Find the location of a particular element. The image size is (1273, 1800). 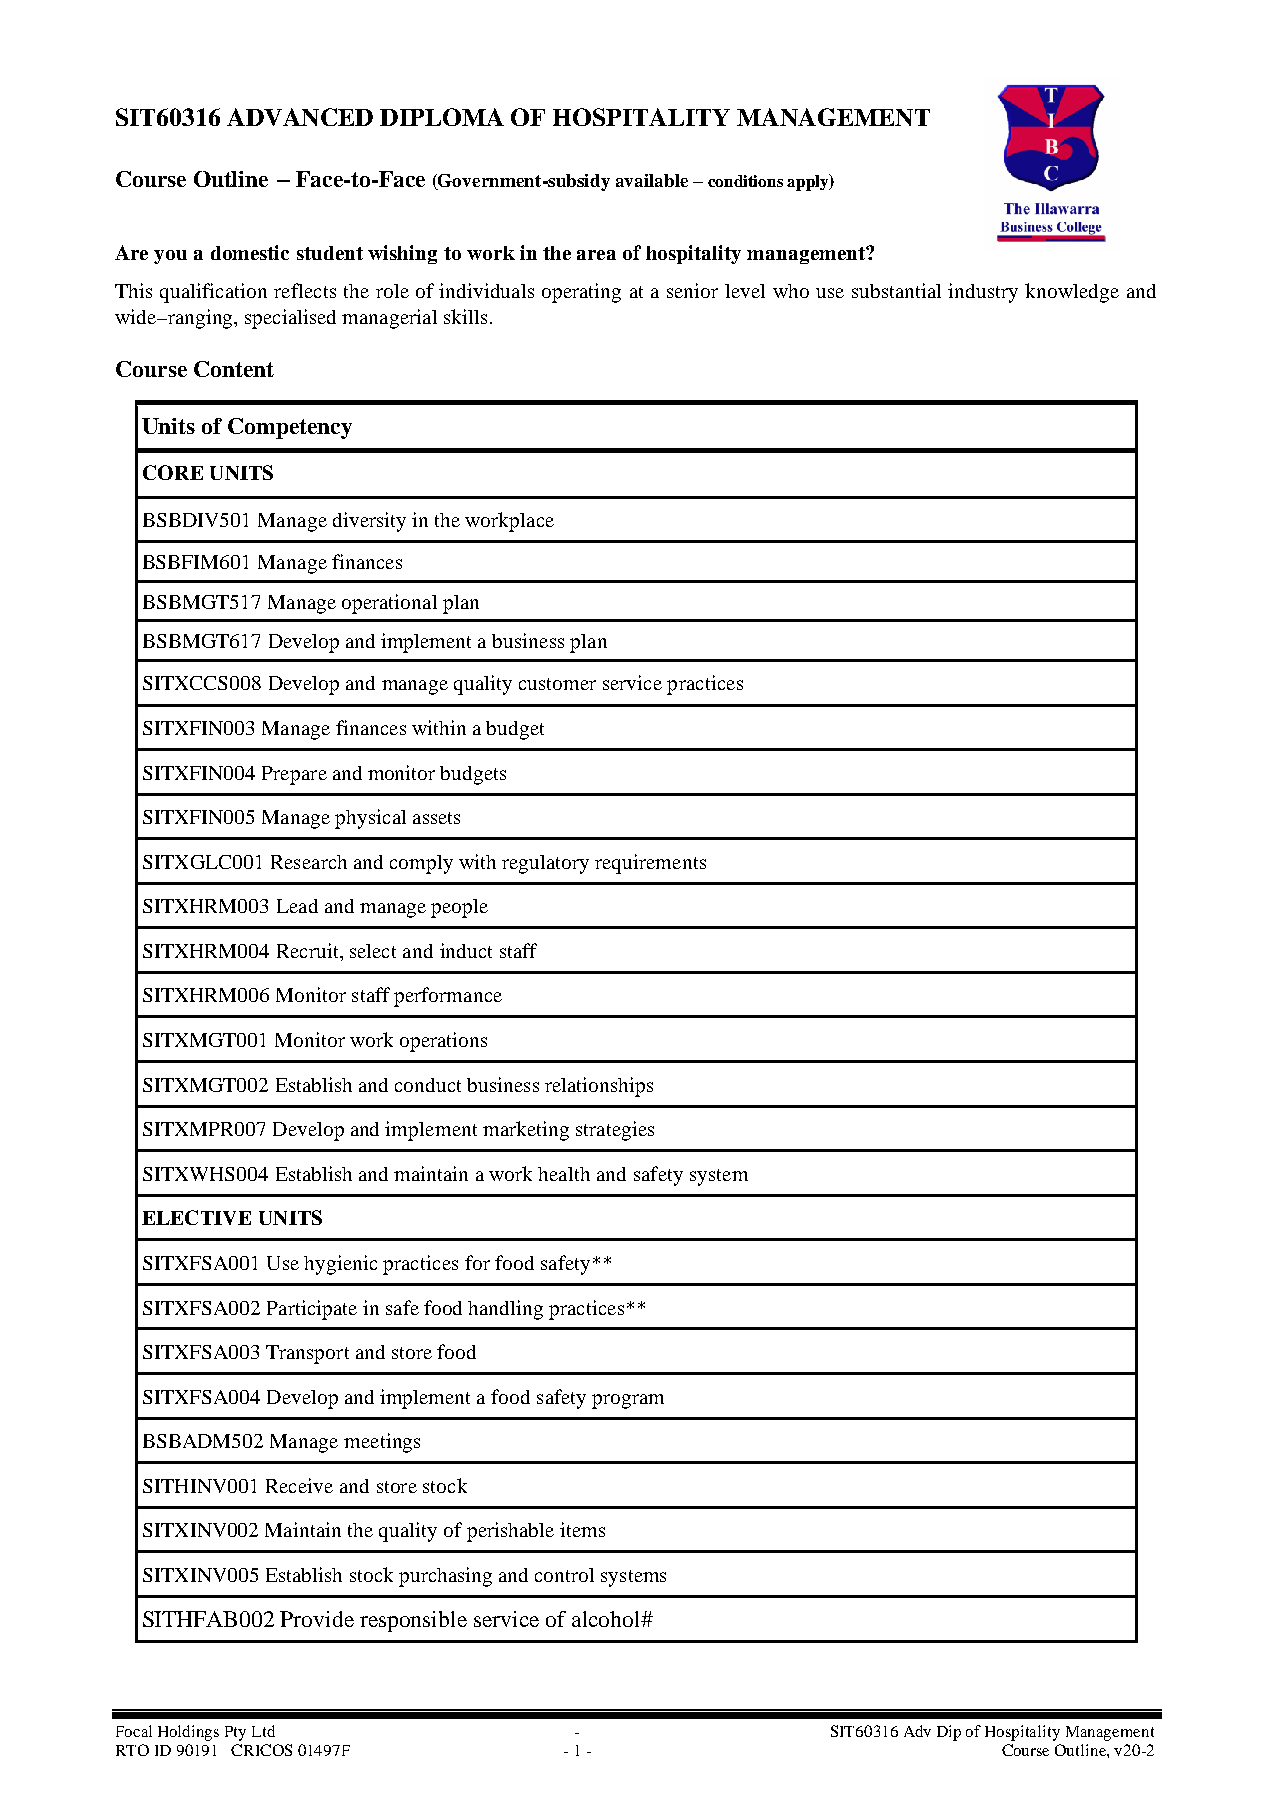

ELECTIVE is located at coordinates (196, 1217).
